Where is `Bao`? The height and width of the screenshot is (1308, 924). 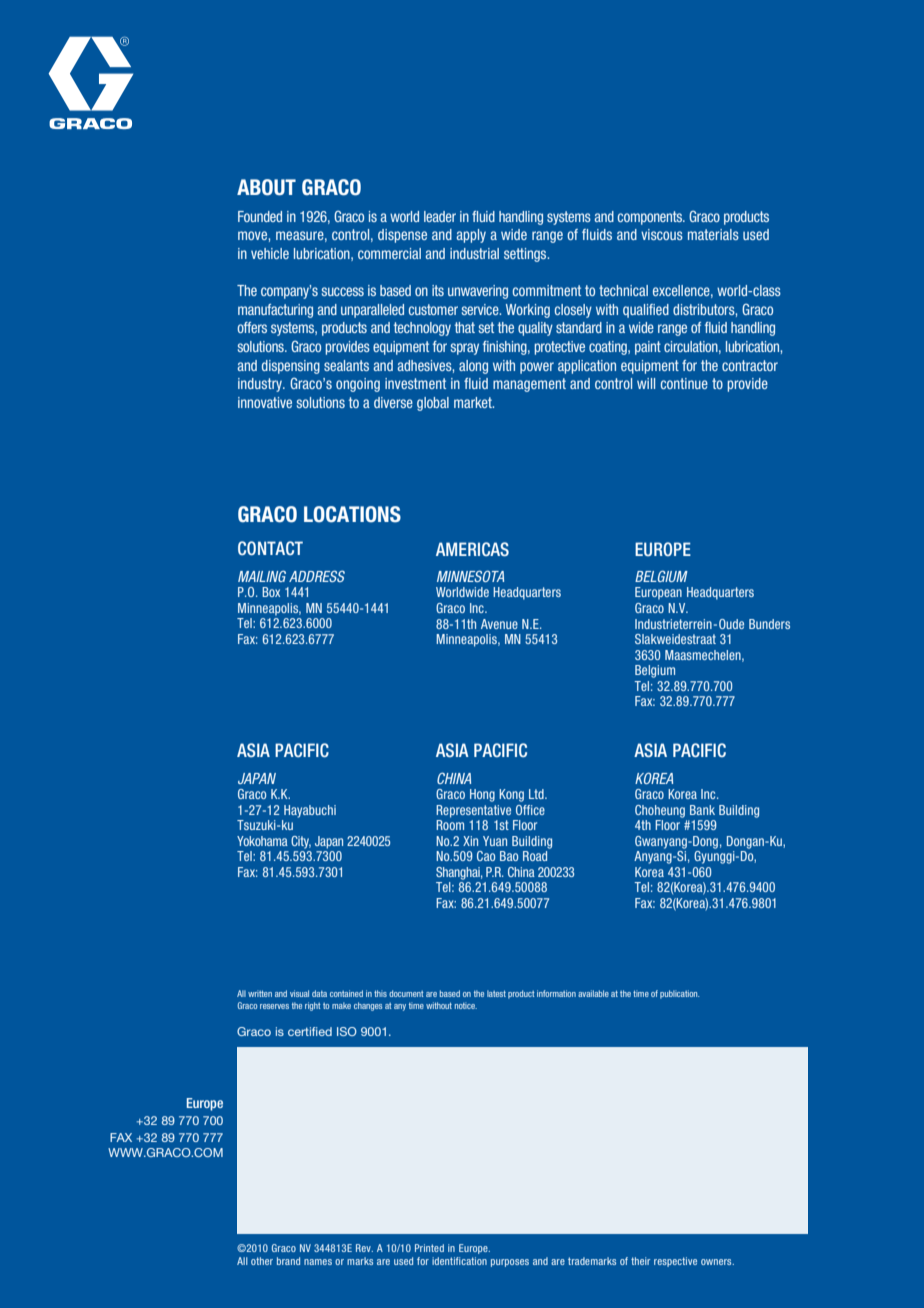
Bao is located at coordinates (509, 856).
